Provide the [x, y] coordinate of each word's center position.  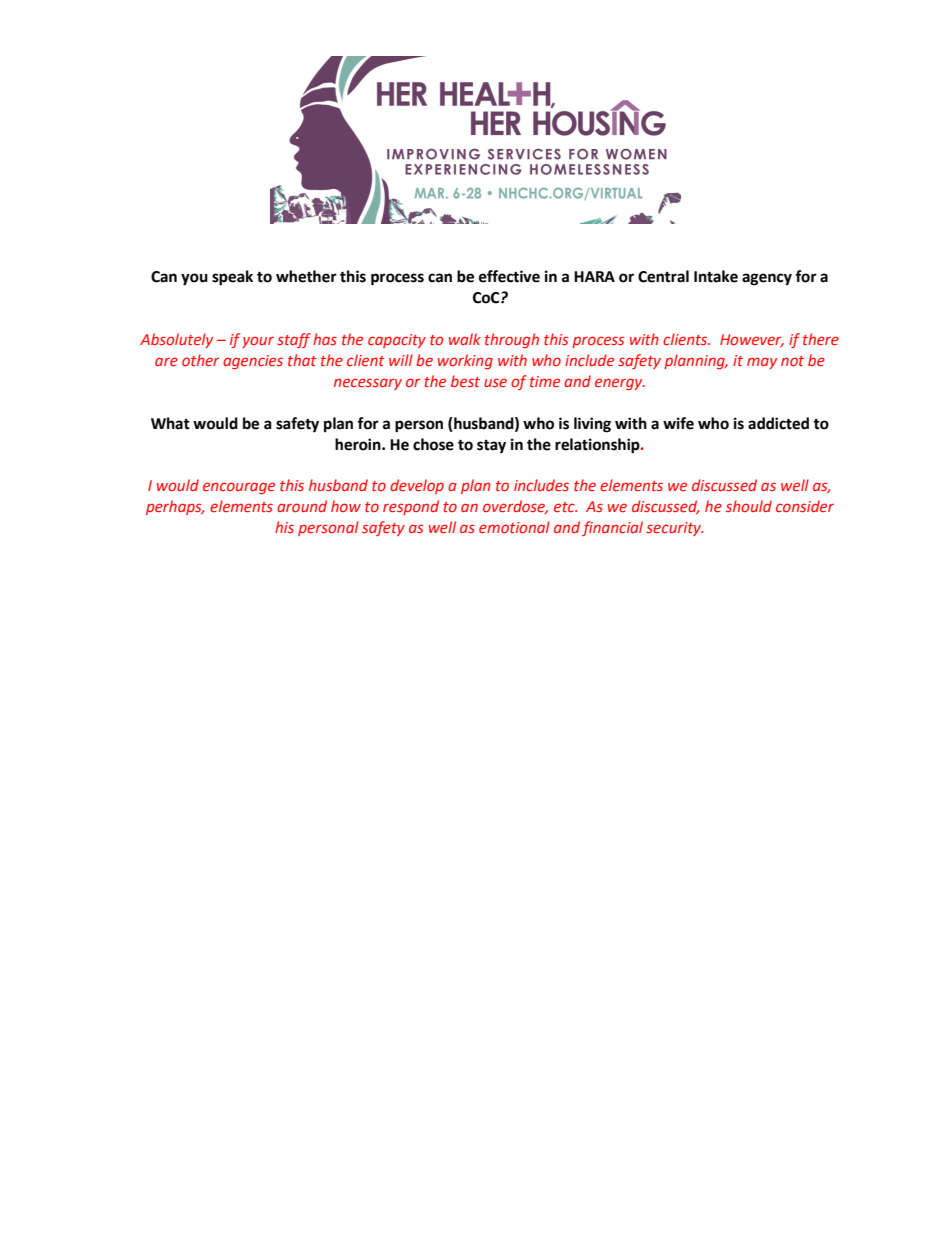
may [762, 363]
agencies [253, 362]
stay [491, 447]
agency [767, 279]
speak [232, 278]
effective [509, 276]
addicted [778, 423]
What [170, 423]
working [465, 361]
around [302, 506]
